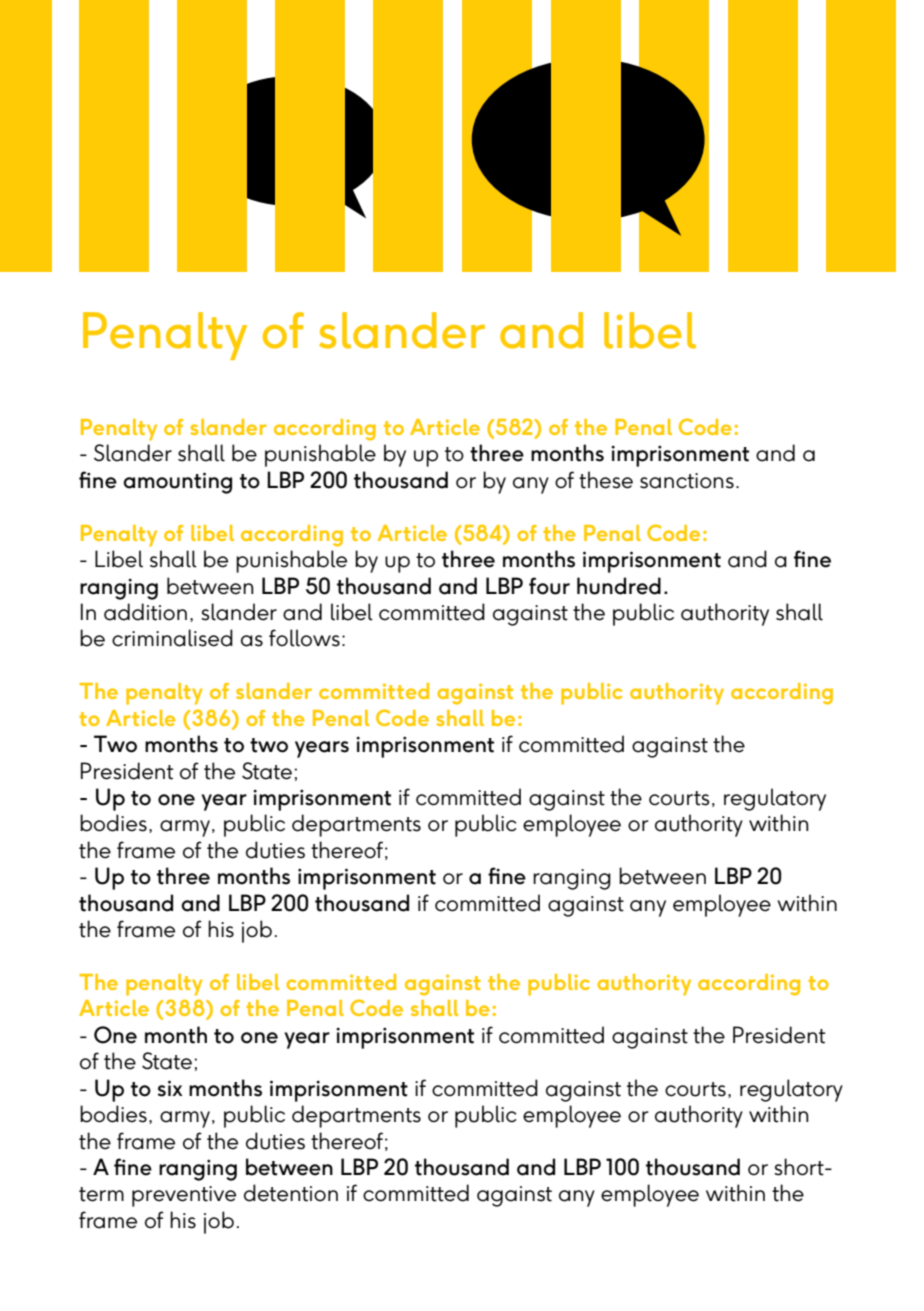 The image size is (924, 1311). I want to click on four, so click(549, 586).
